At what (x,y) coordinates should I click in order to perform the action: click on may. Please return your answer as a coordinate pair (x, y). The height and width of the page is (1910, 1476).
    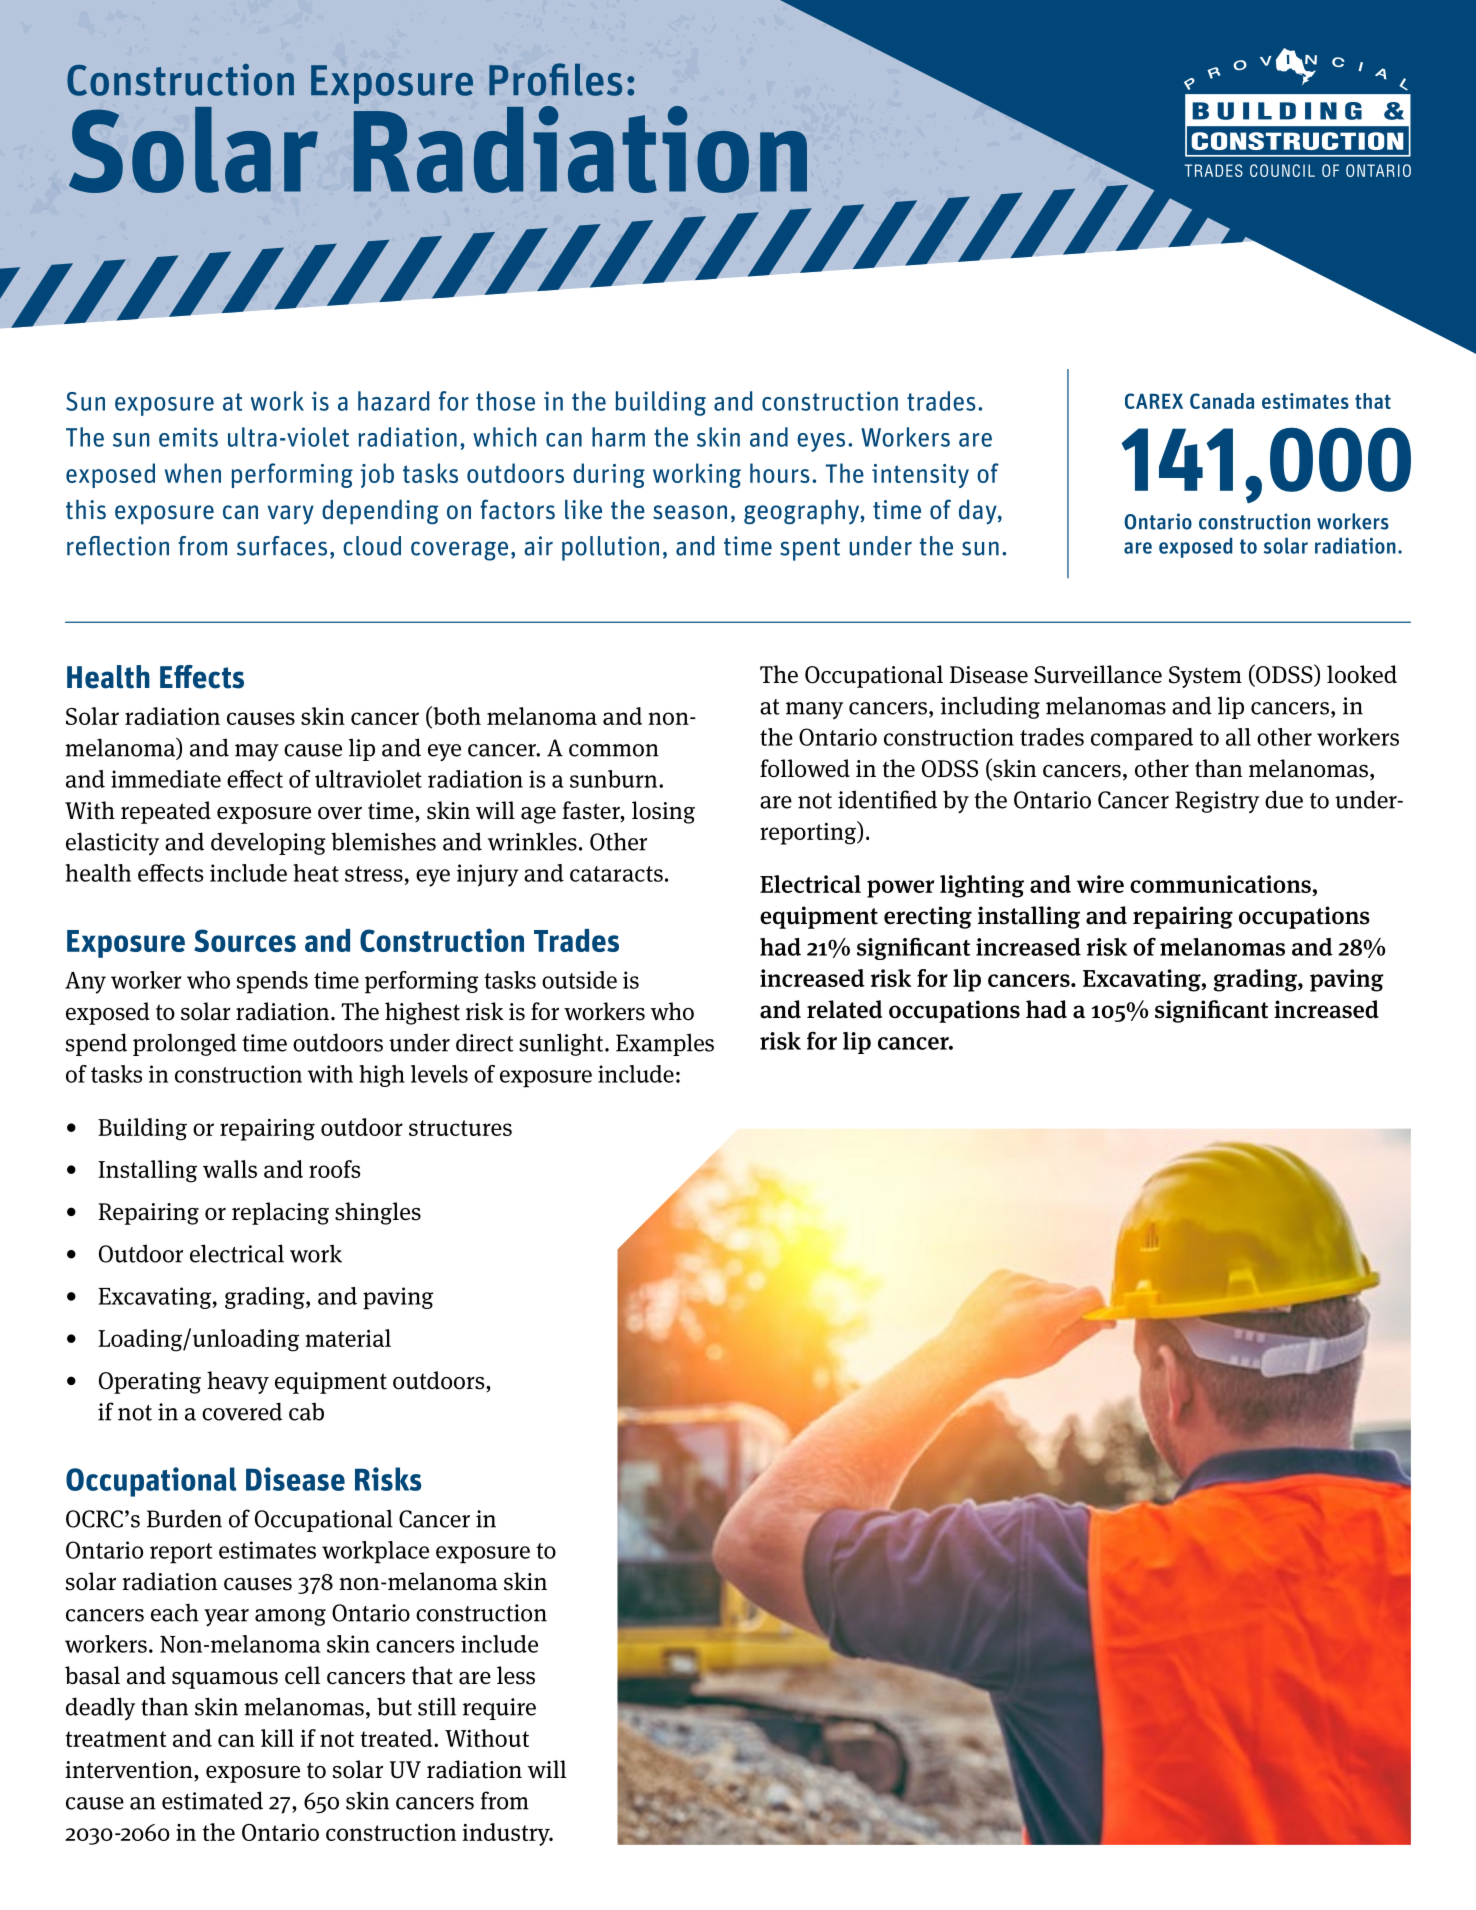
    Looking at the image, I should click on (257, 752).
